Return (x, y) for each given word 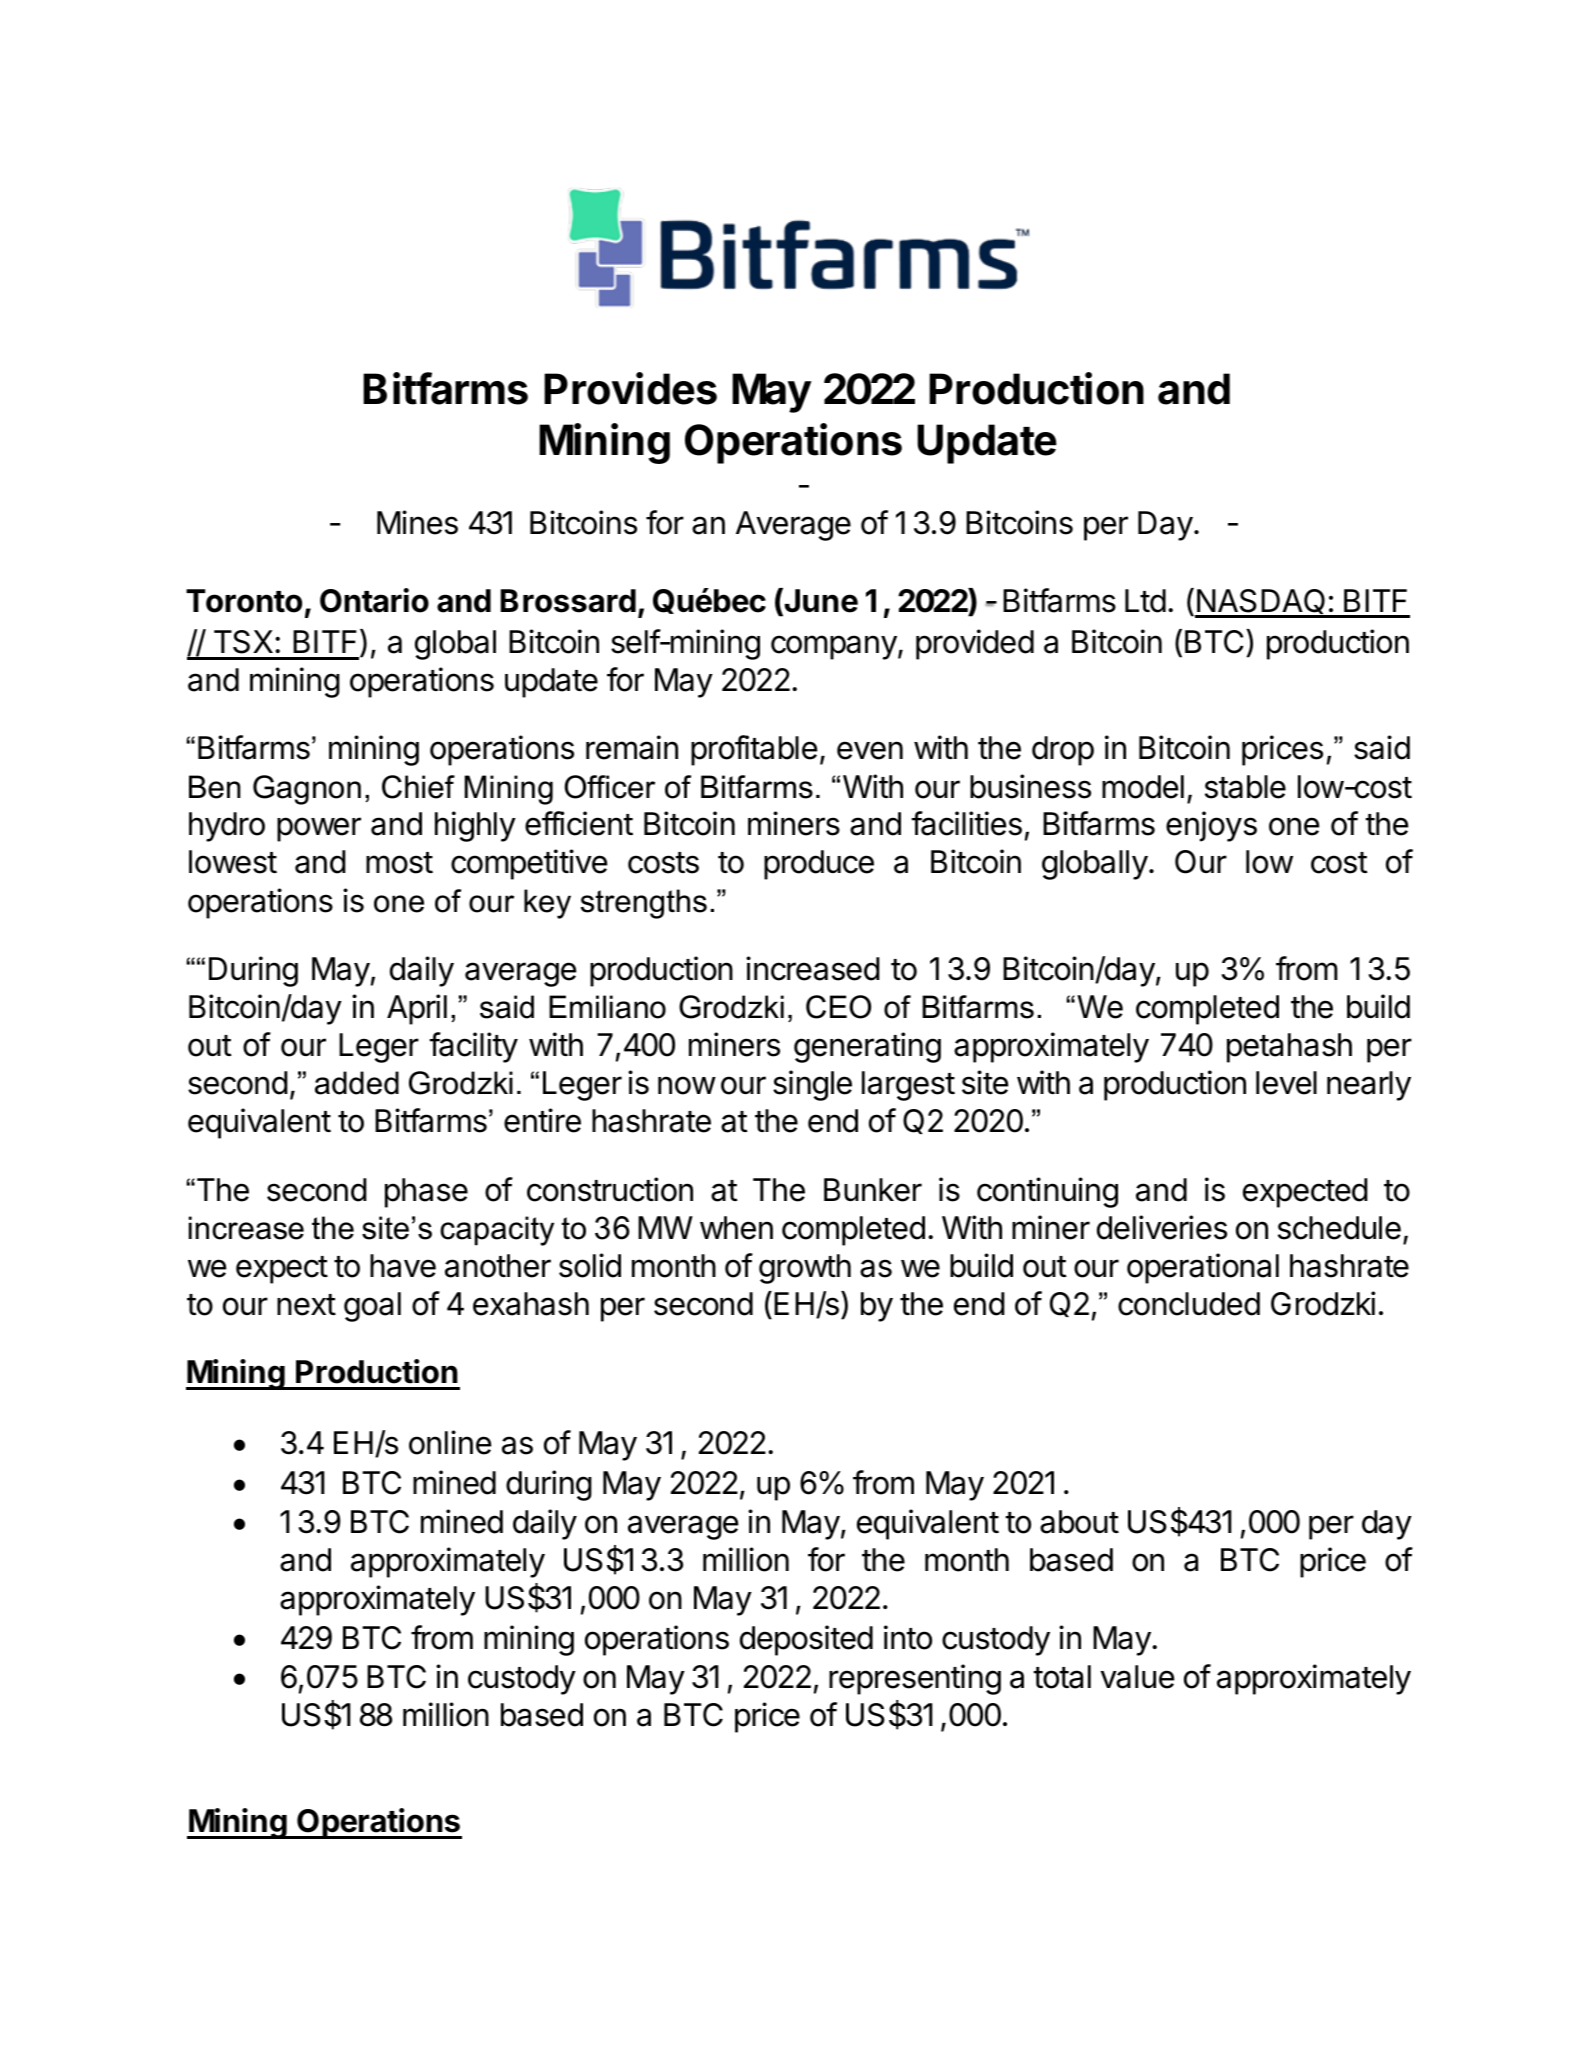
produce (819, 865)
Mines (417, 522)
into (908, 1637)
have (403, 1266)
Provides (630, 388)
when (736, 1228)
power (319, 829)
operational (1203, 1268)
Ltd (1145, 601)
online (450, 1442)
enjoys (1211, 826)
